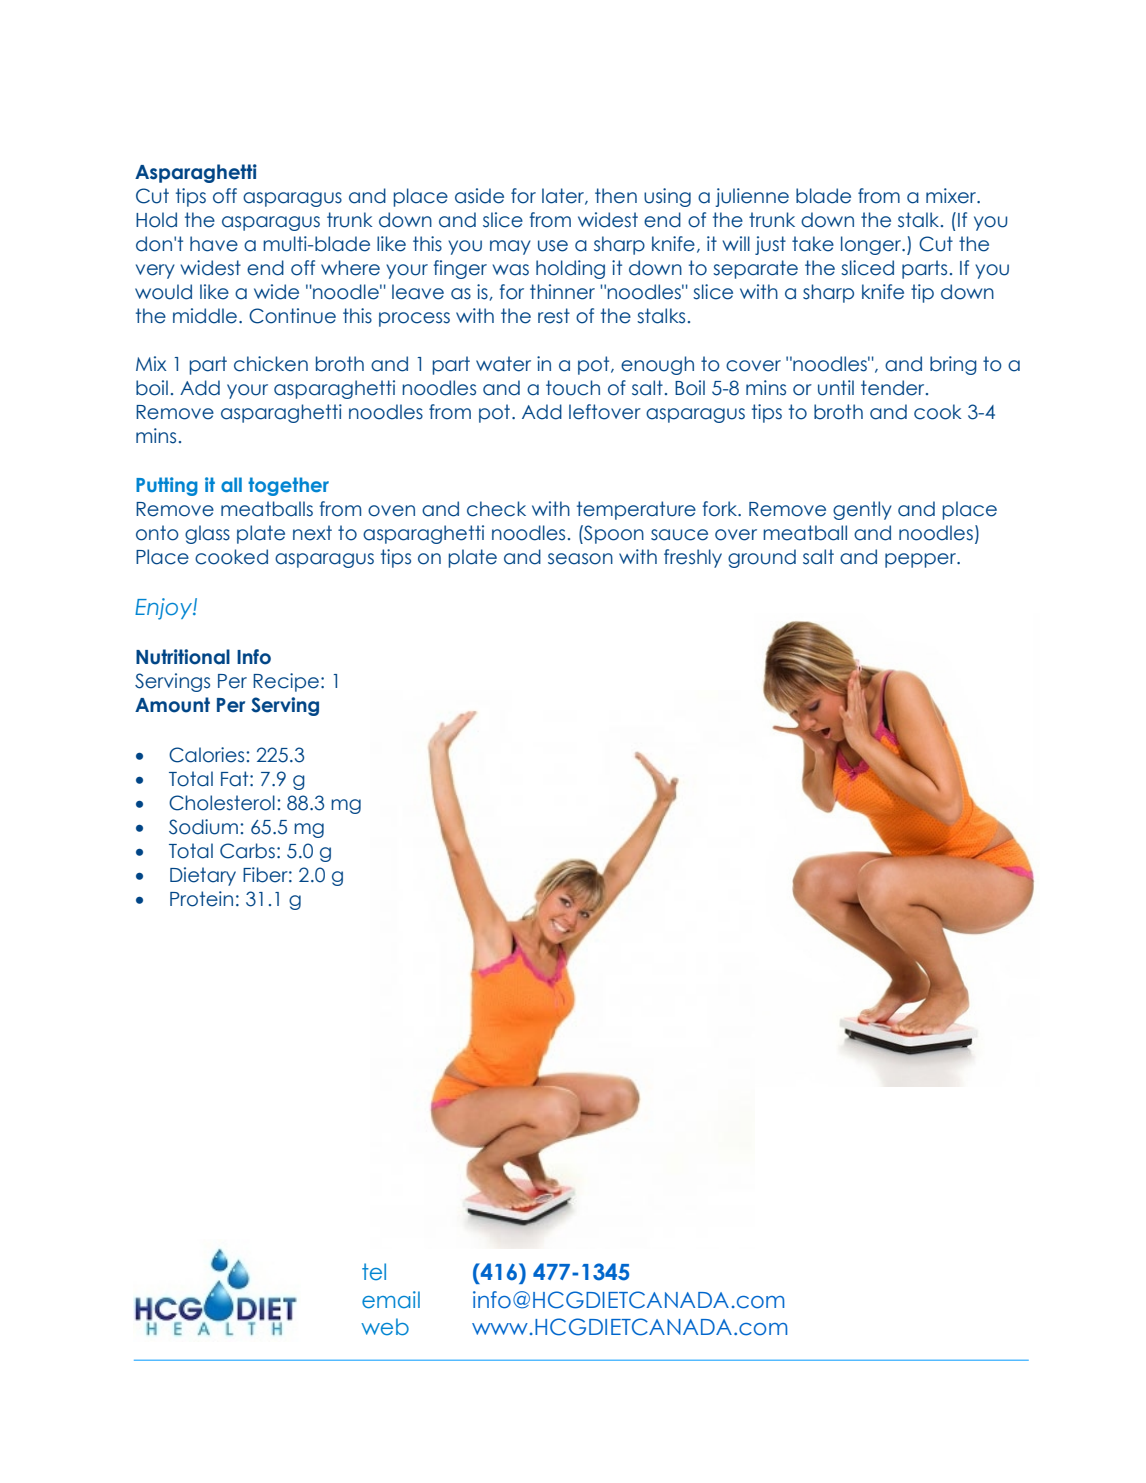 The height and width of the image is (1483, 1146). I want to click on Carbs, so click(247, 851).
